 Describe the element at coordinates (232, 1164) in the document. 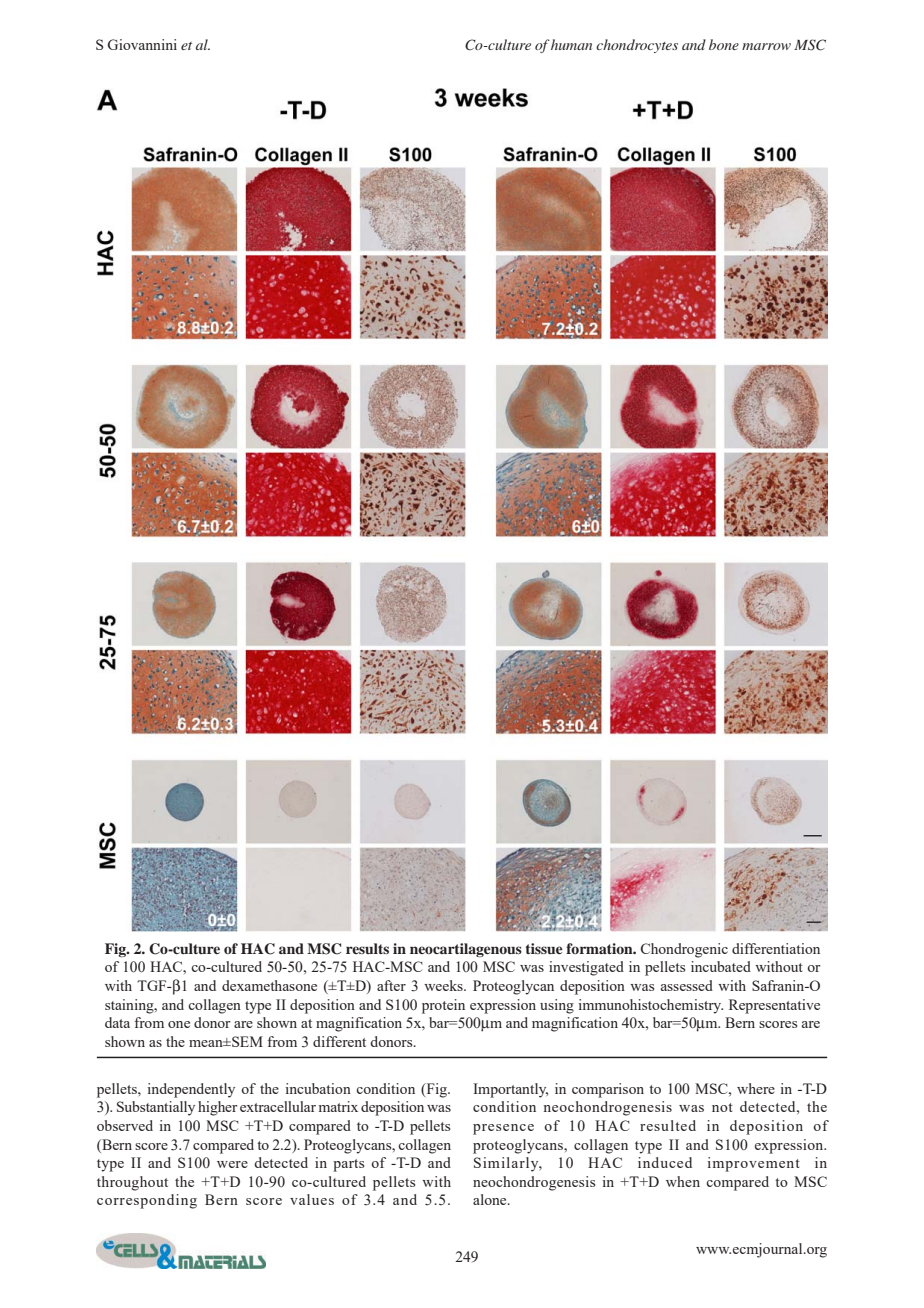

I see `were` at that location.
